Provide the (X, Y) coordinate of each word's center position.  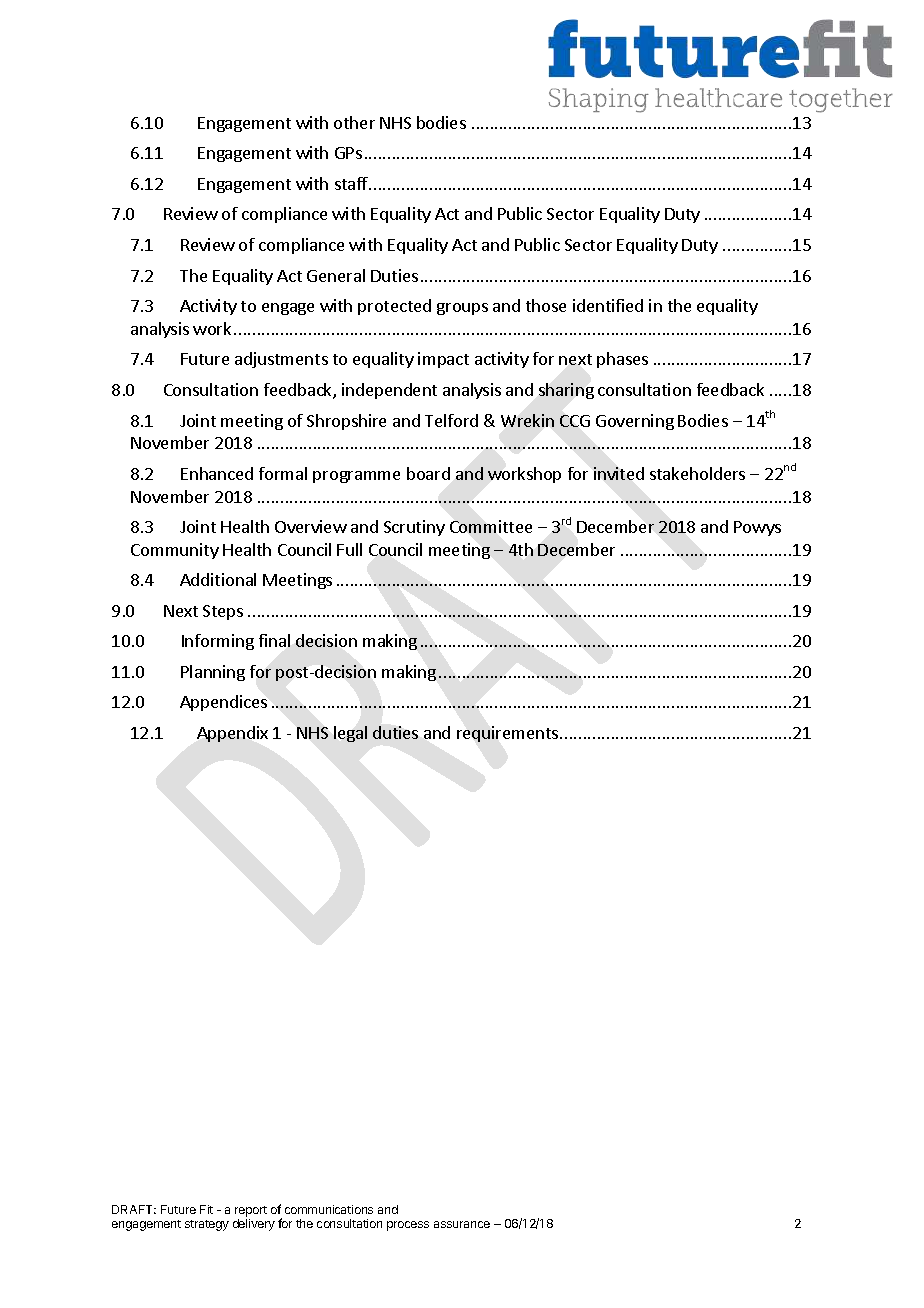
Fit (206, 1209)
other (354, 122)
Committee (491, 526)
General (336, 275)
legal (350, 734)
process (408, 1226)
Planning (213, 673)
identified (608, 305)
